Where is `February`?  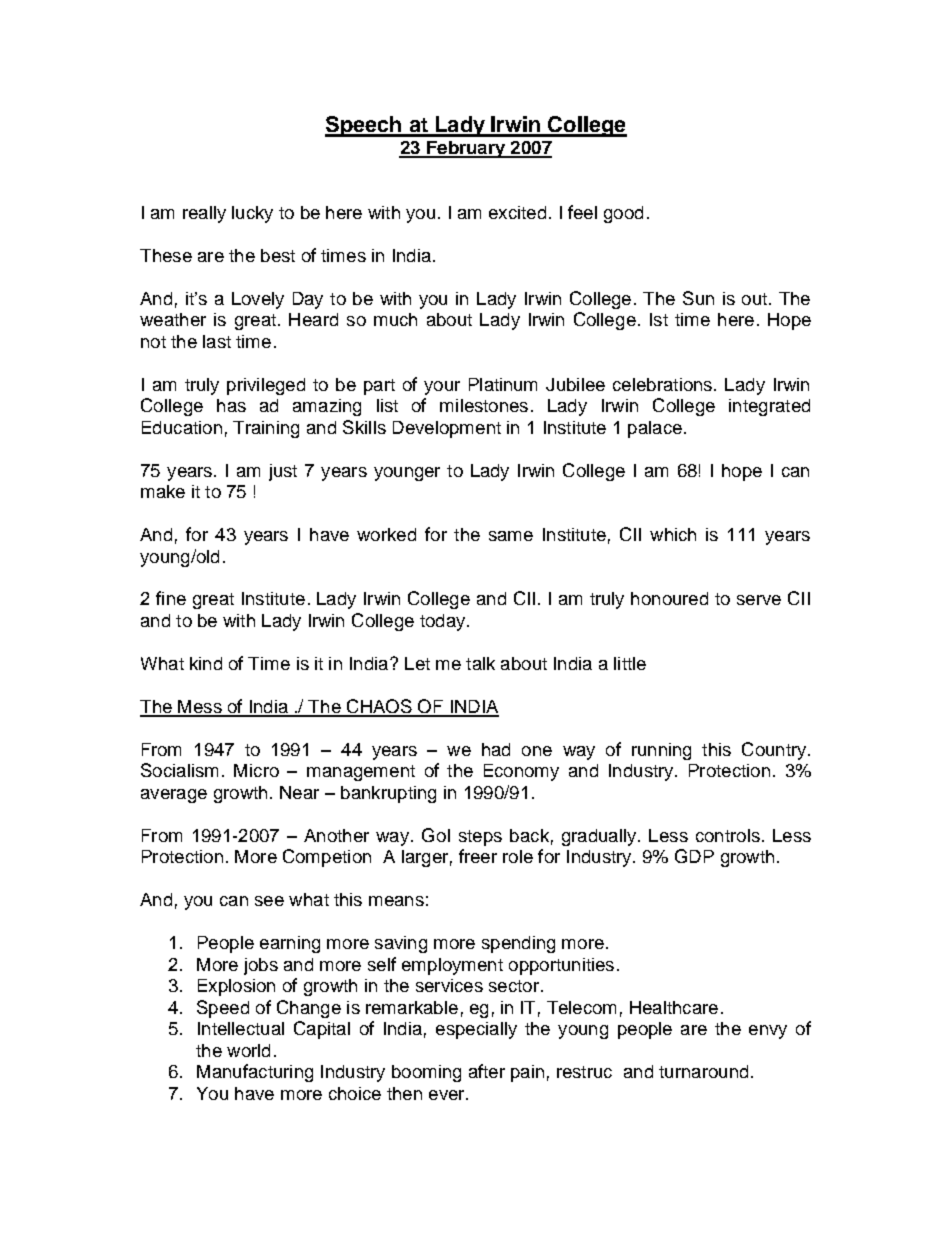 February is located at coordinates (466, 149).
